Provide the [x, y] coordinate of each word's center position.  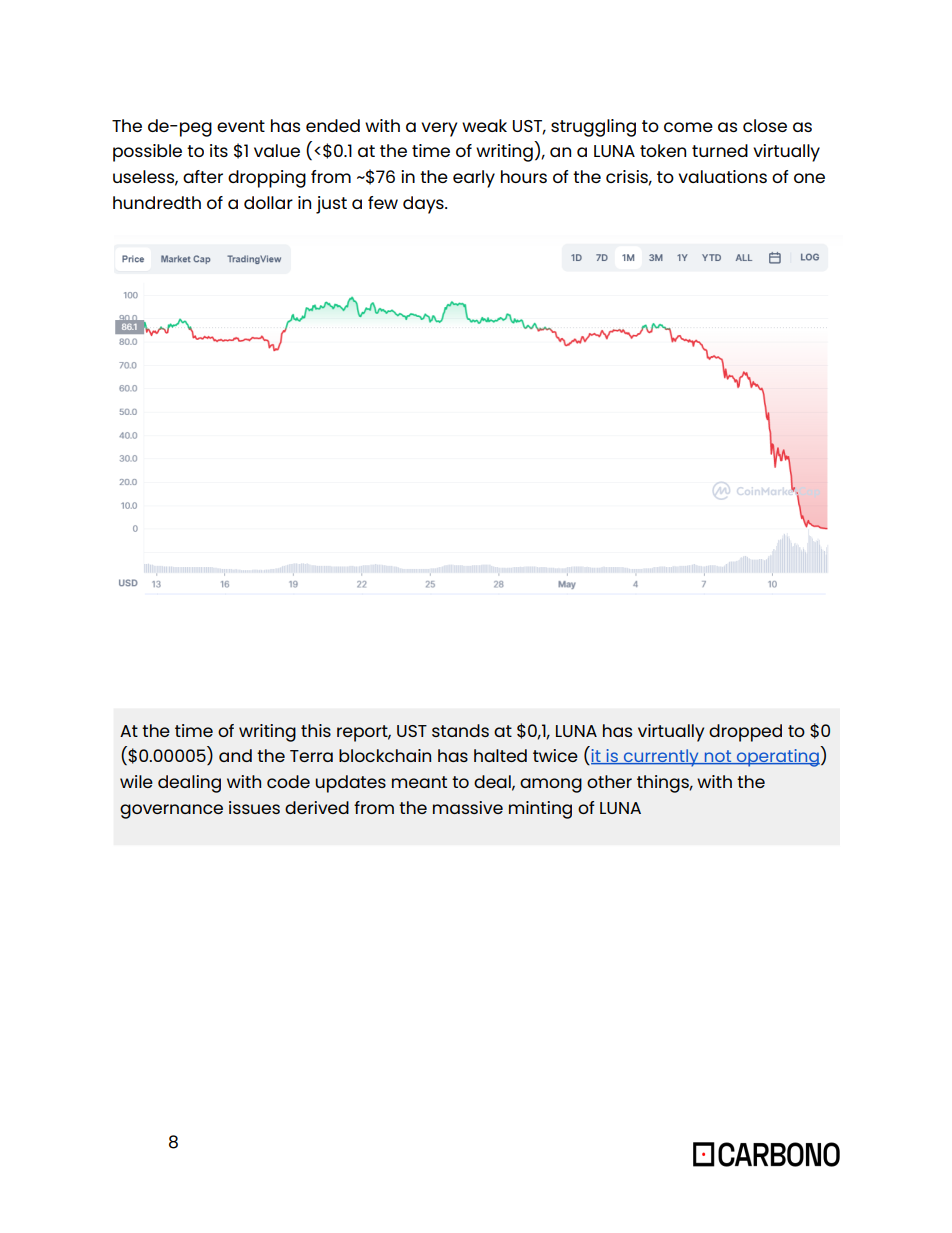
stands [460, 730]
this [316, 730]
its [219, 150]
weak [484, 125]
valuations [722, 176]
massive [468, 807]
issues [254, 807]
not [717, 757]
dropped [745, 733]
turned [720, 150]
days [424, 205]
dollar [268, 202]
